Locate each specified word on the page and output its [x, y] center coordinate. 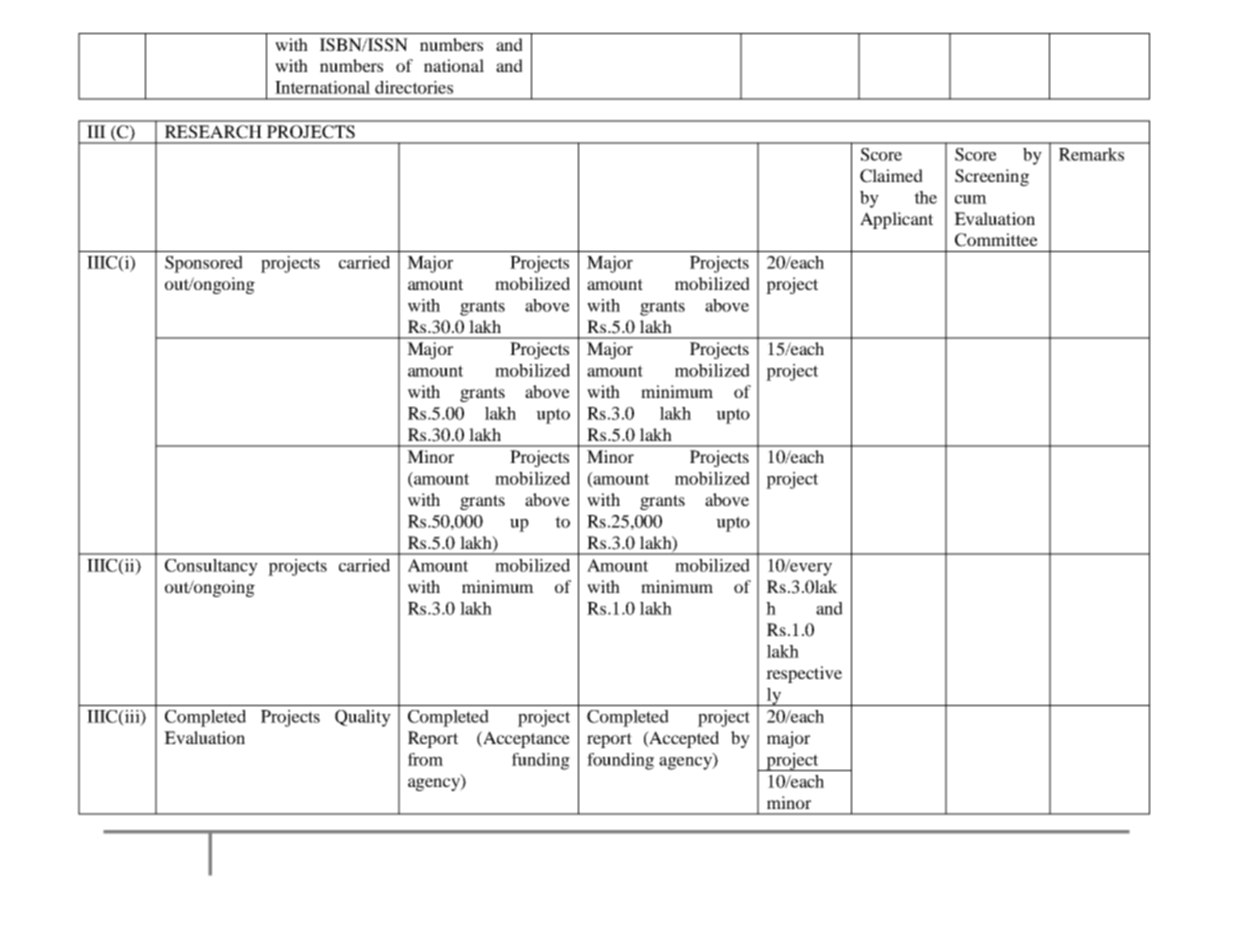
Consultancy [211, 567]
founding [620, 761]
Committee [996, 240]
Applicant [896, 220]
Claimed [891, 176]
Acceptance [525, 739]
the [925, 197]
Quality [363, 718]
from [425, 759]
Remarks [1091, 154]
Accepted [683, 739]
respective [804, 674]
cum [971, 199]
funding [541, 761]
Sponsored [204, 264]
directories [414, 87]
